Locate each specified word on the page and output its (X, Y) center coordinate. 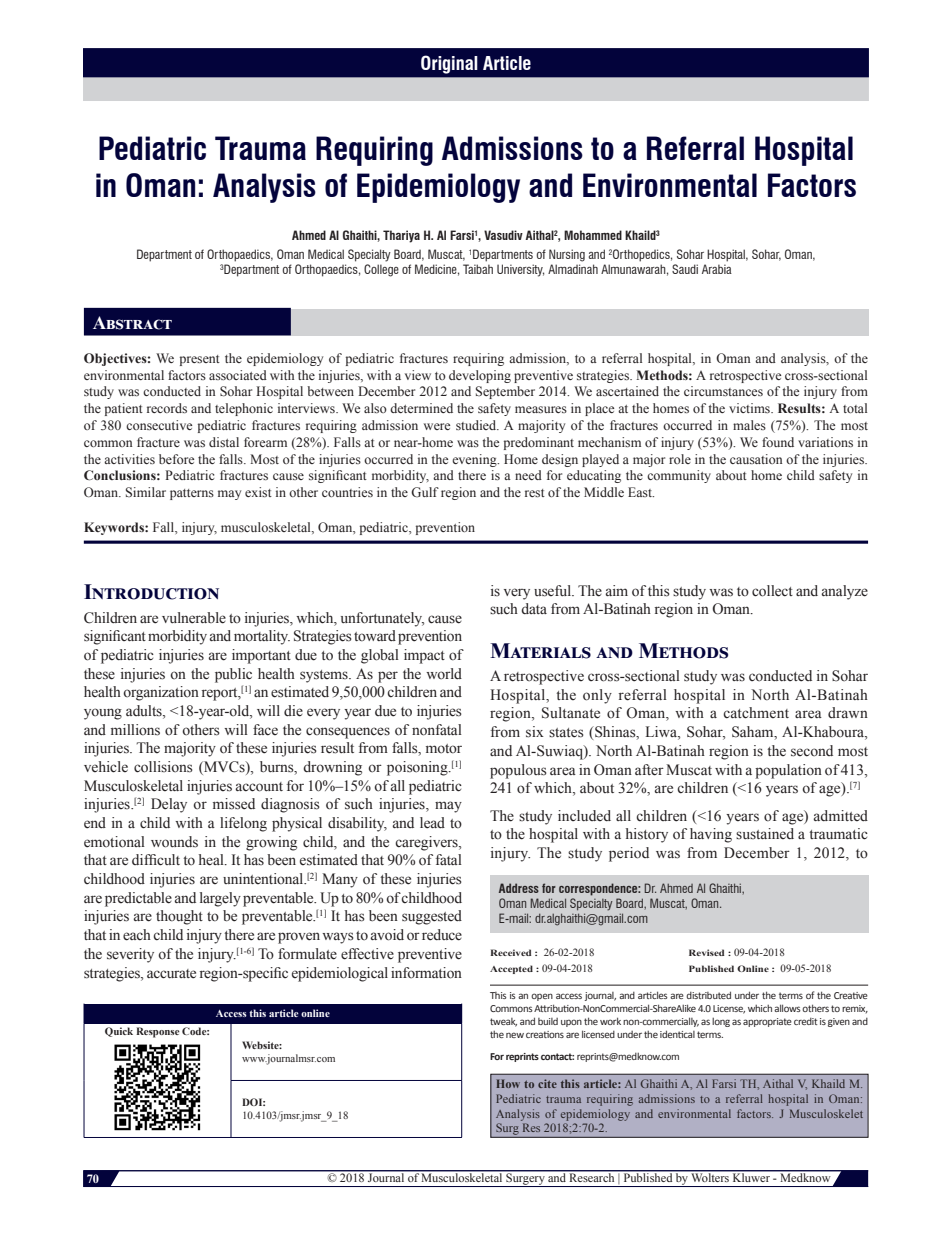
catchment (756, 713)
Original (449, 64)
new (515, 1035)
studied (477, 425)
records (167, 408)
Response (158, 1032)
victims (750, 408)
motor (444, 749)
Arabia (717, 269)
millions (135, 730)
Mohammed (593, 235)
